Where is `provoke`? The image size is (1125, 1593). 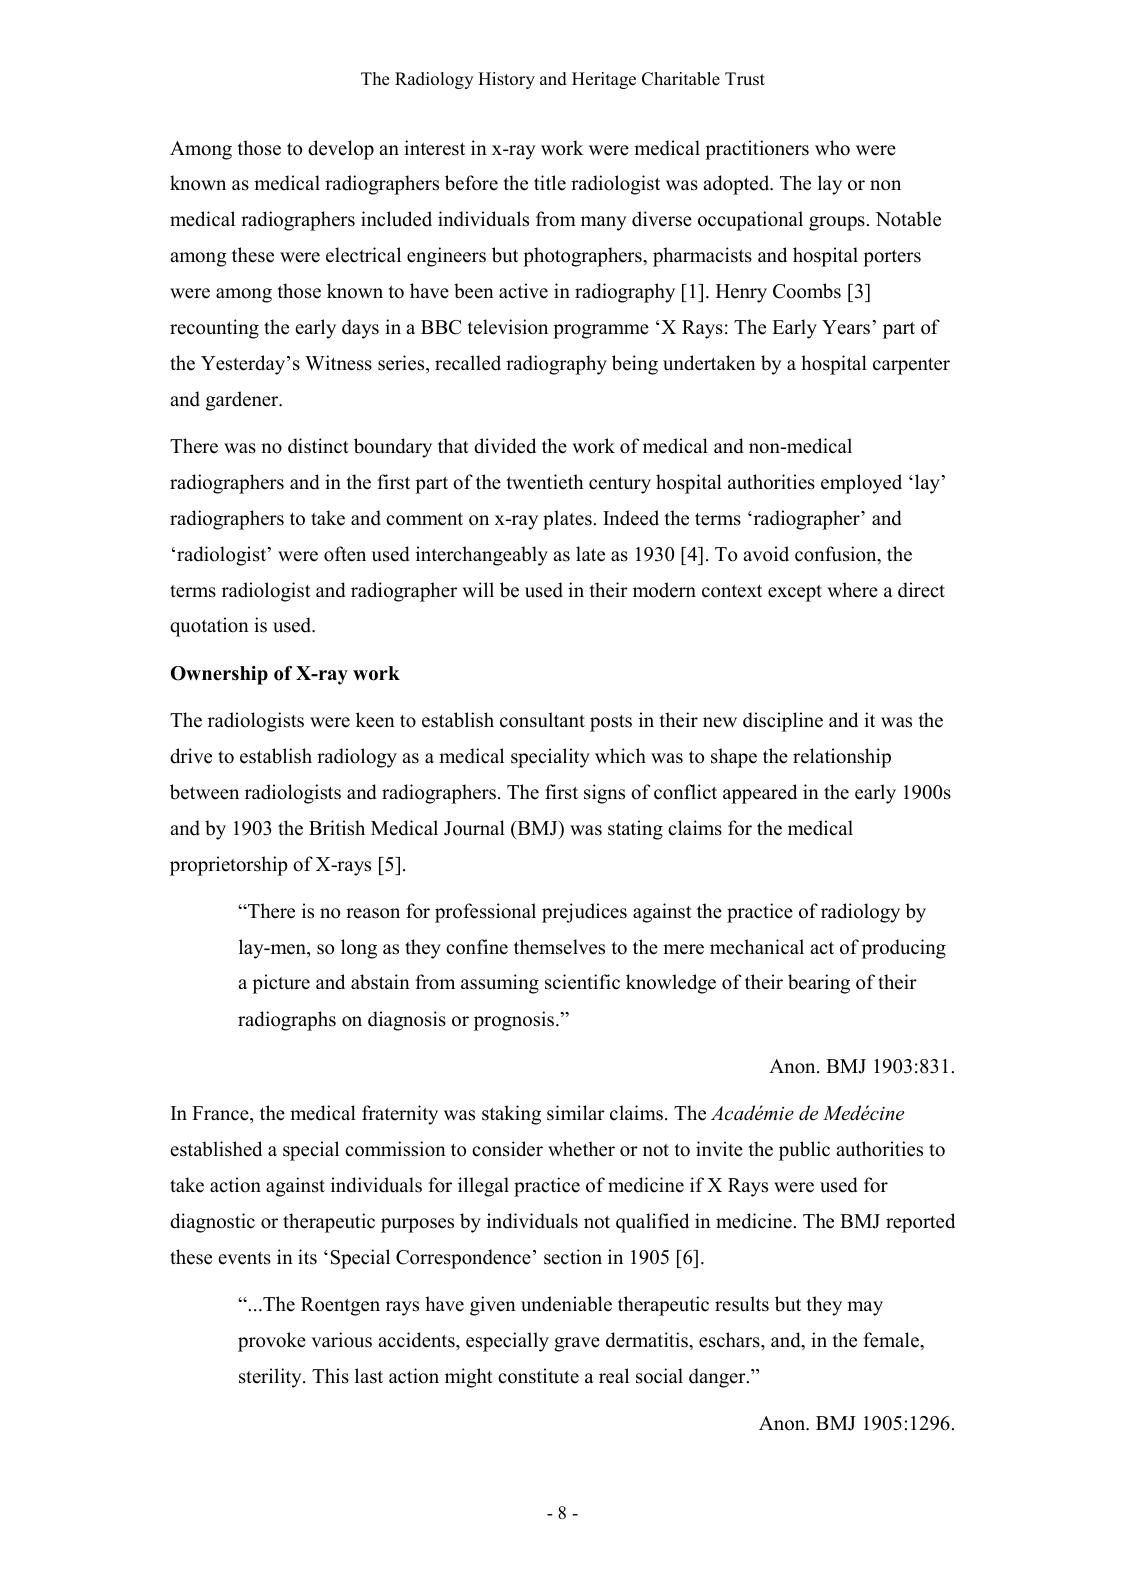
provoke is located at coordinates (272, 1342).
